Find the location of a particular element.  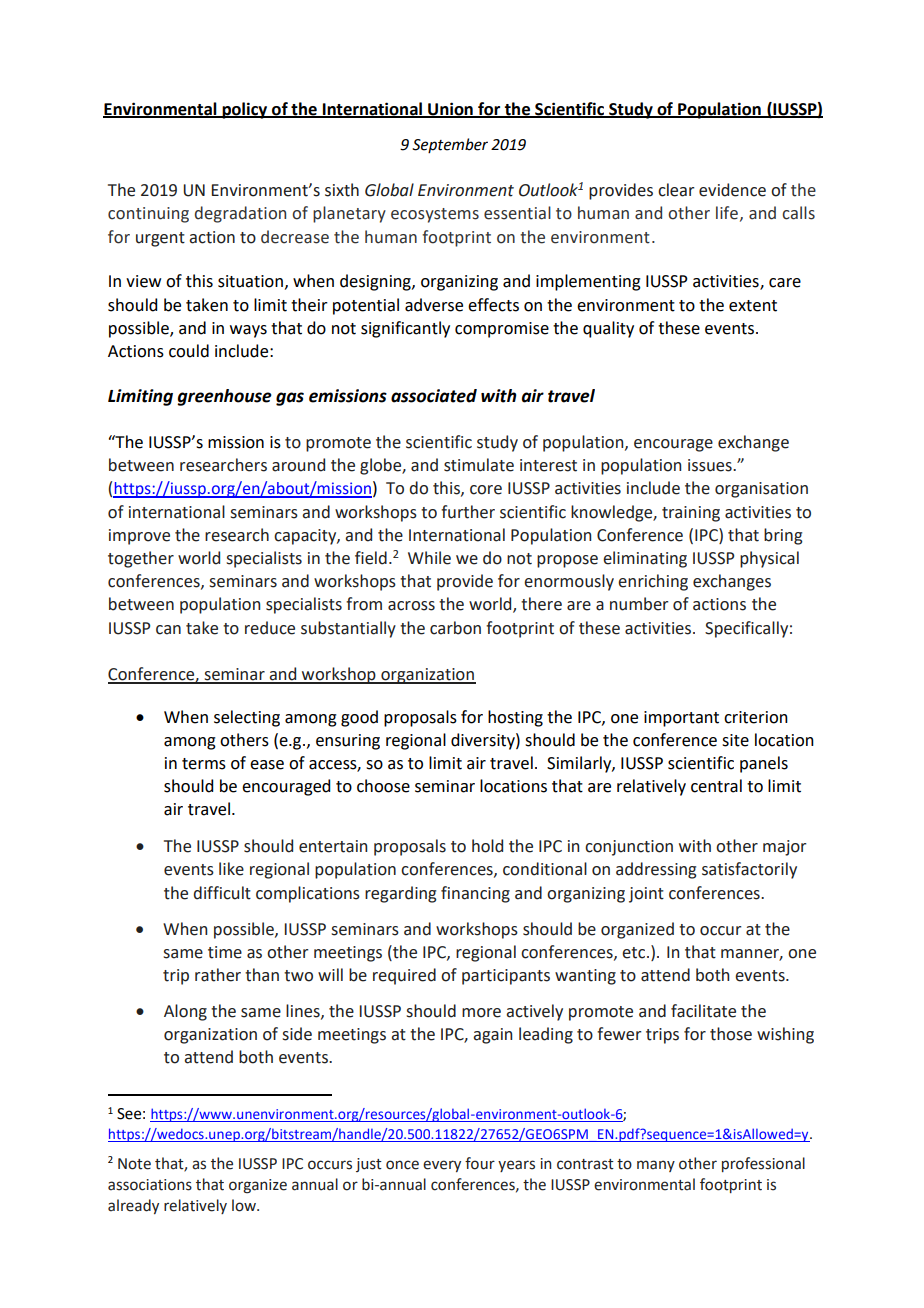

associations is located at coordinates (150, 1185).
